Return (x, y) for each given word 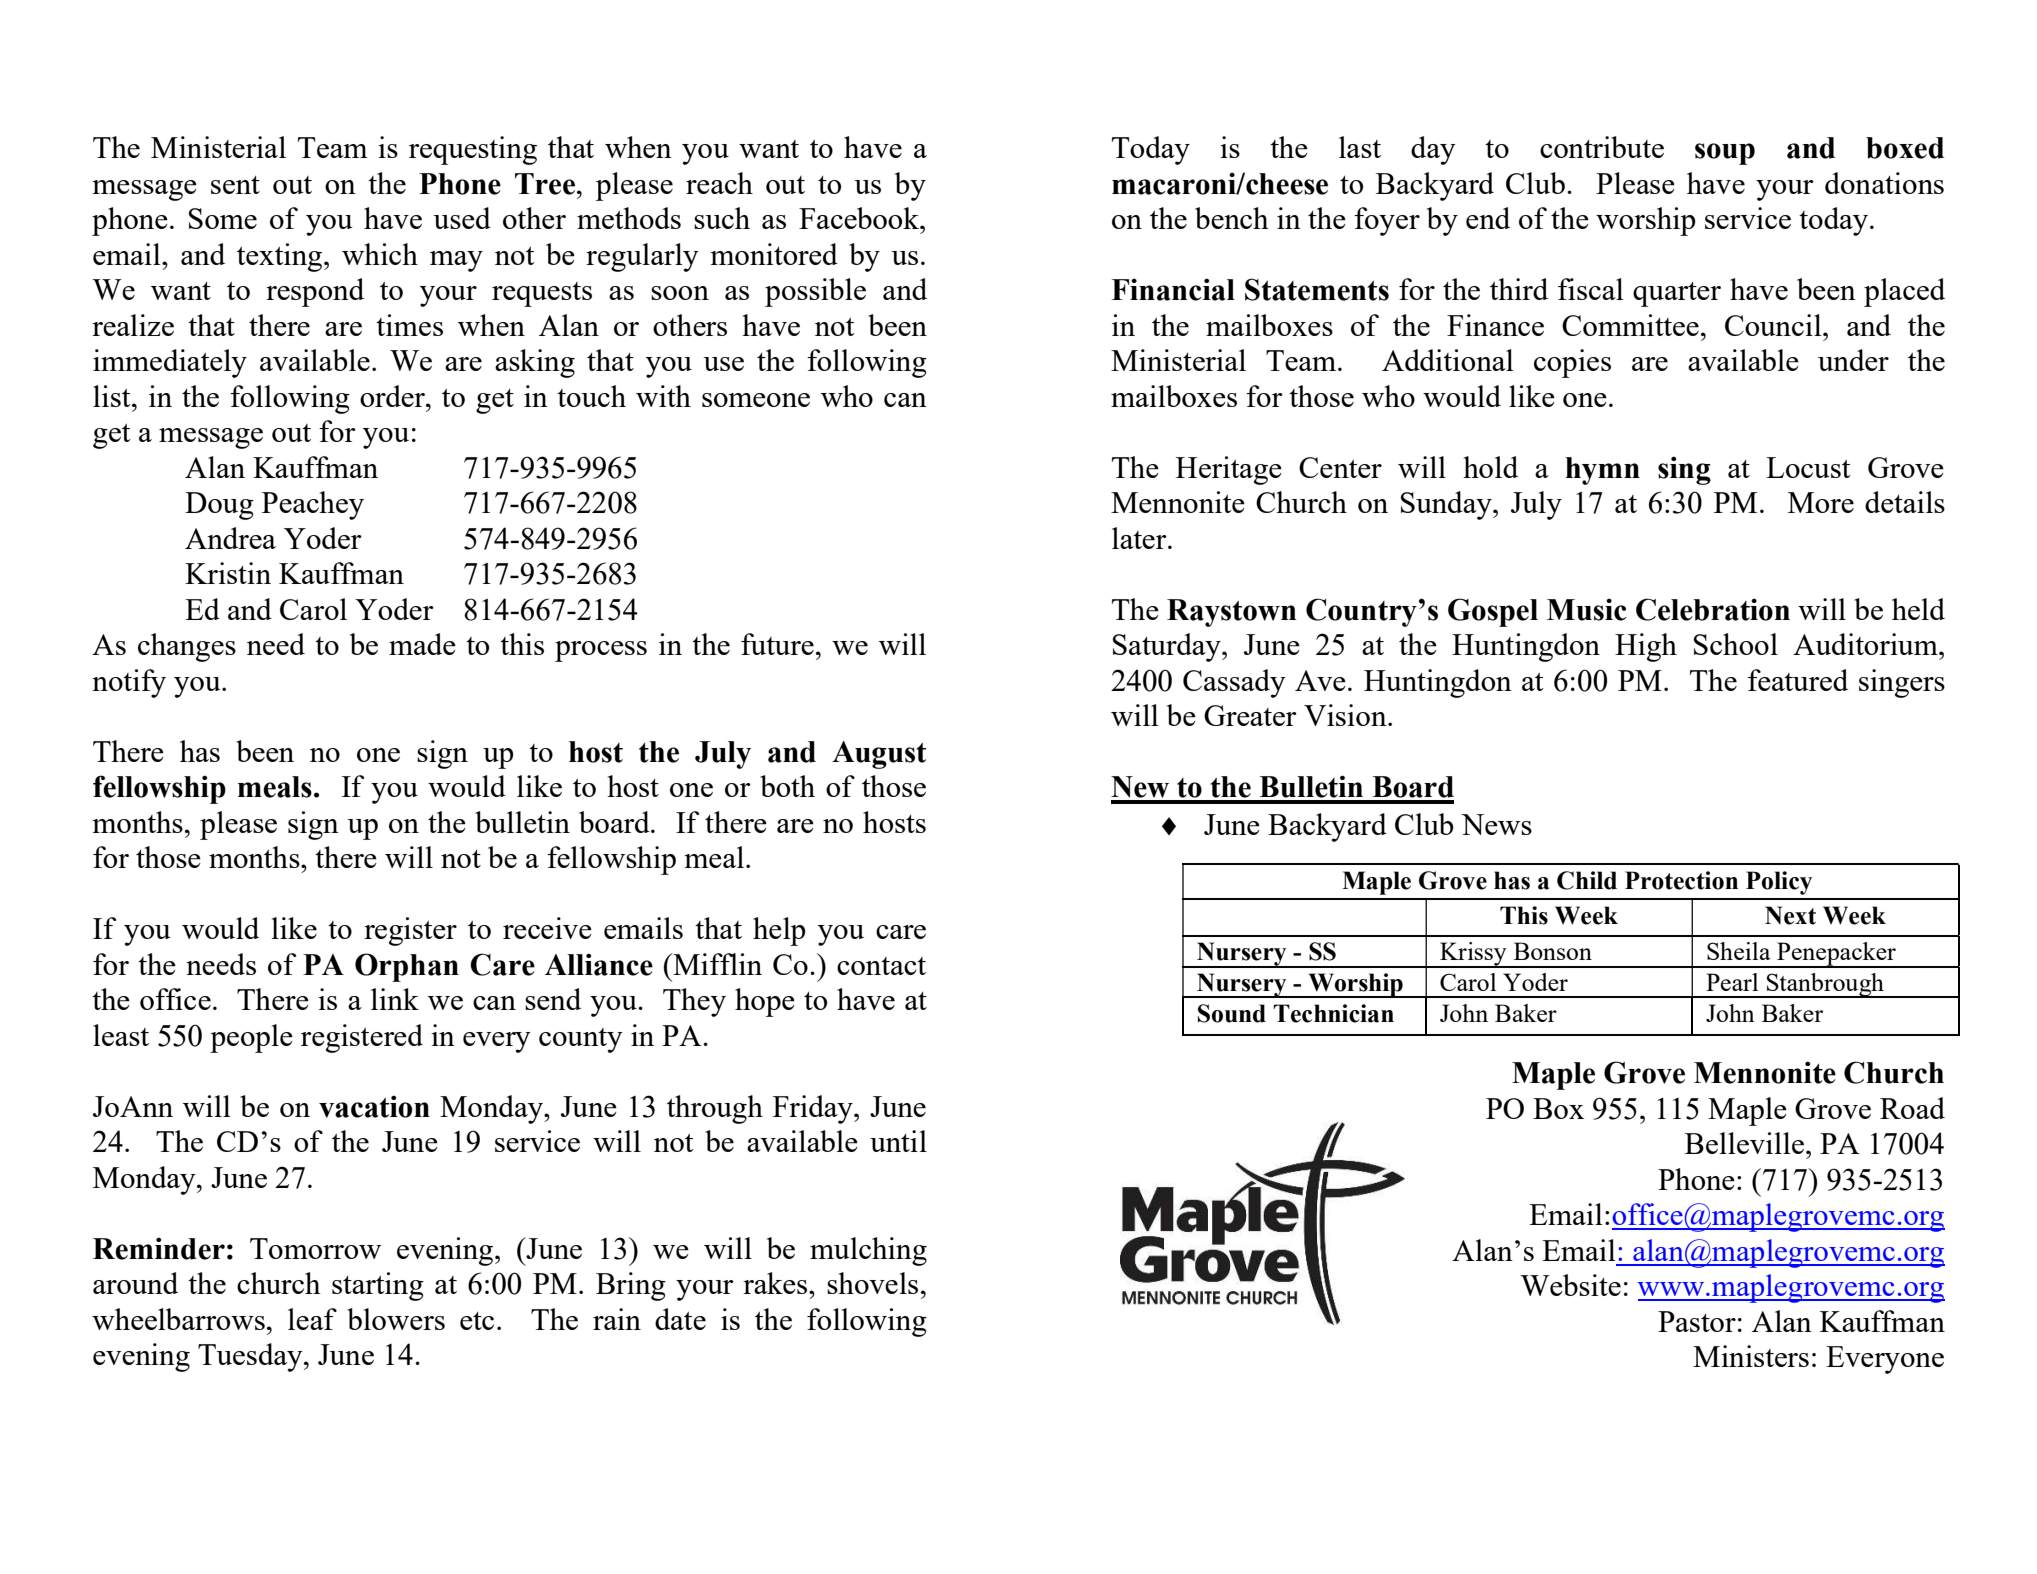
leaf (312, 1319)
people (251, 1038)
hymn (1603, 471)
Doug (219, 506)
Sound (1232, 1013)
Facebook (860, 218)
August (879, 755)
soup (1725, 154)
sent (235, 185)
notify (129, 683)
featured (1798, 680)
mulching (868, 1251)
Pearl (1732, 982)
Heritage (1229, 470)
